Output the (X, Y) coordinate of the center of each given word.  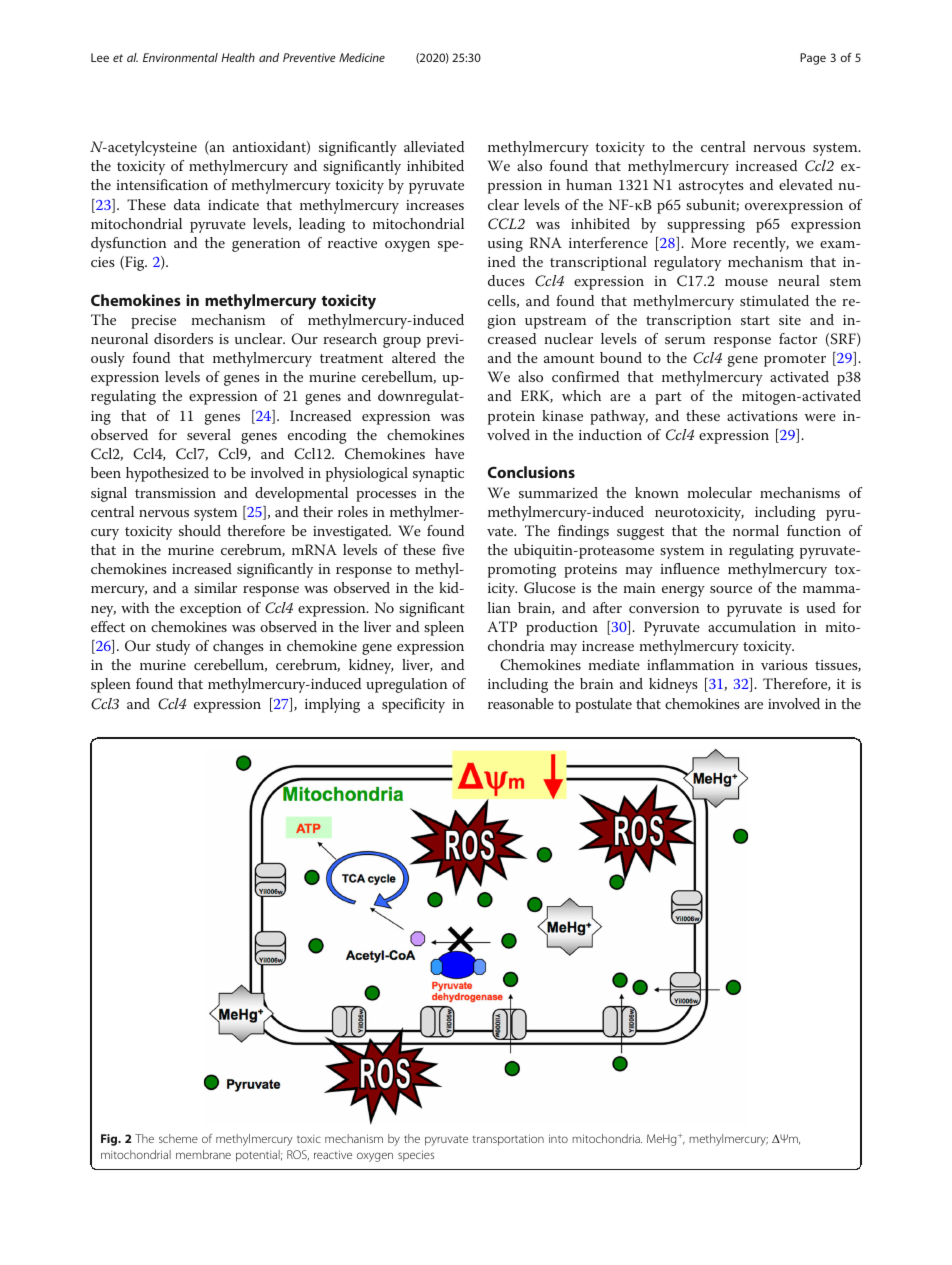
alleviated (434, 146)
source (731, 589)
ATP (502, 626)
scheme (178, 1138)
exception (211, 610)
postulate (603, 705)
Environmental (180, 57)
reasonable (521, 703)
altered (414, 357)
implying (332, 705)
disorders (183, 338)
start (755, 320)
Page (813, 59)
